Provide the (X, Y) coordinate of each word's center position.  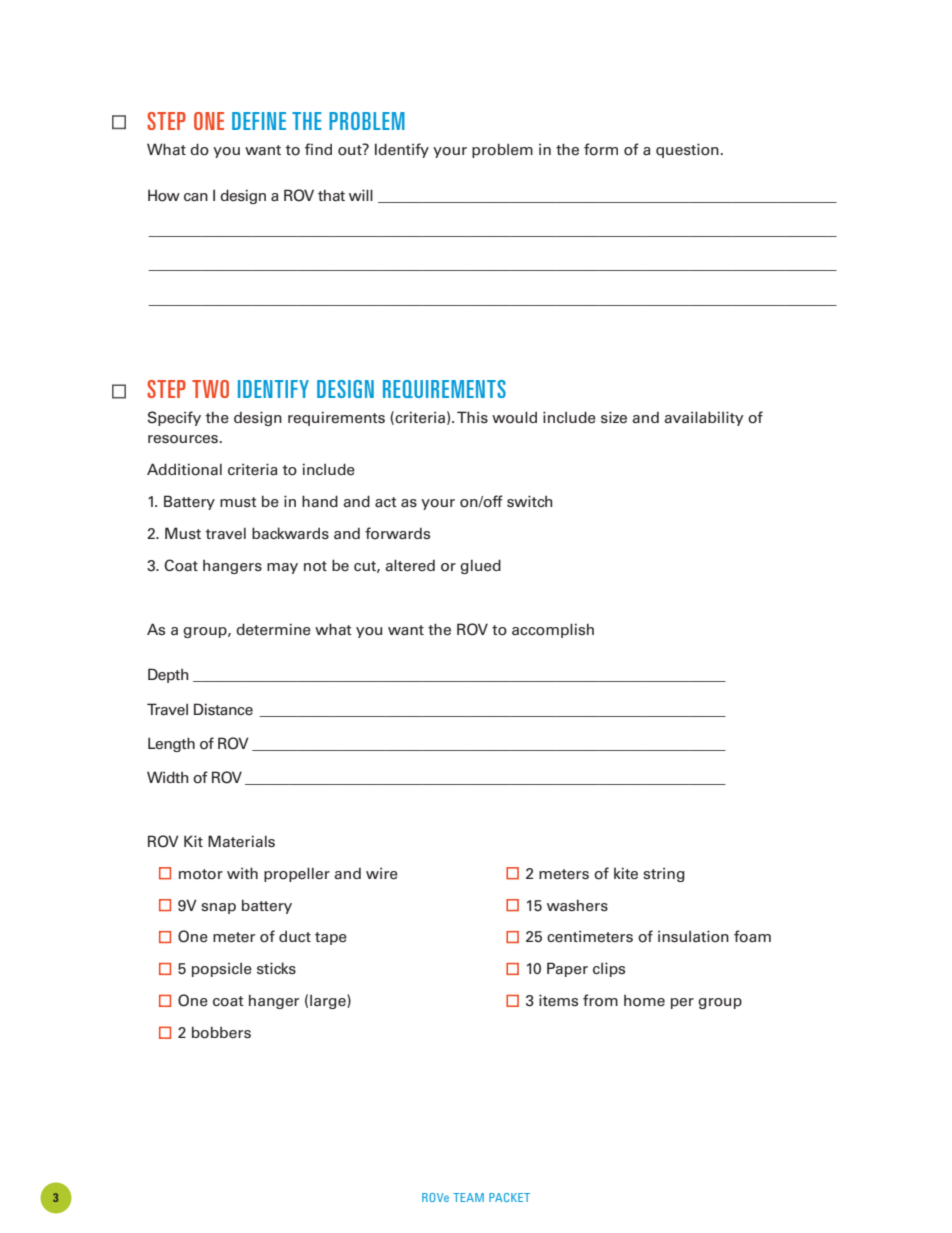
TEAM (468, 1197)
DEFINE (259, 121)
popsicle (222, 970)
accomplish (553, 630)
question (687, 150)
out (351, 149)
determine (273, 629)
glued (480, 566)
